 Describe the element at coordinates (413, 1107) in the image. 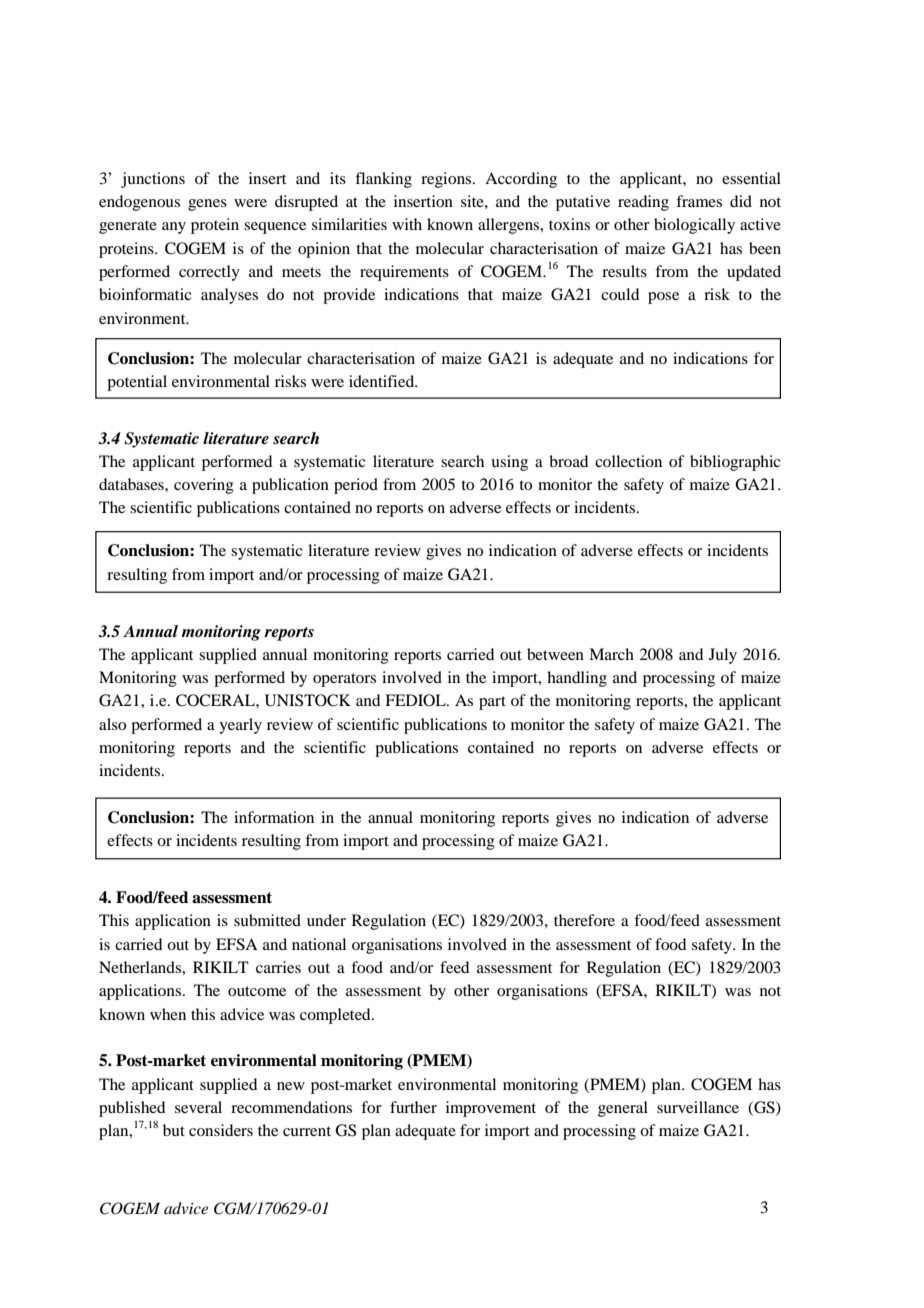

I see `further` at that location.
